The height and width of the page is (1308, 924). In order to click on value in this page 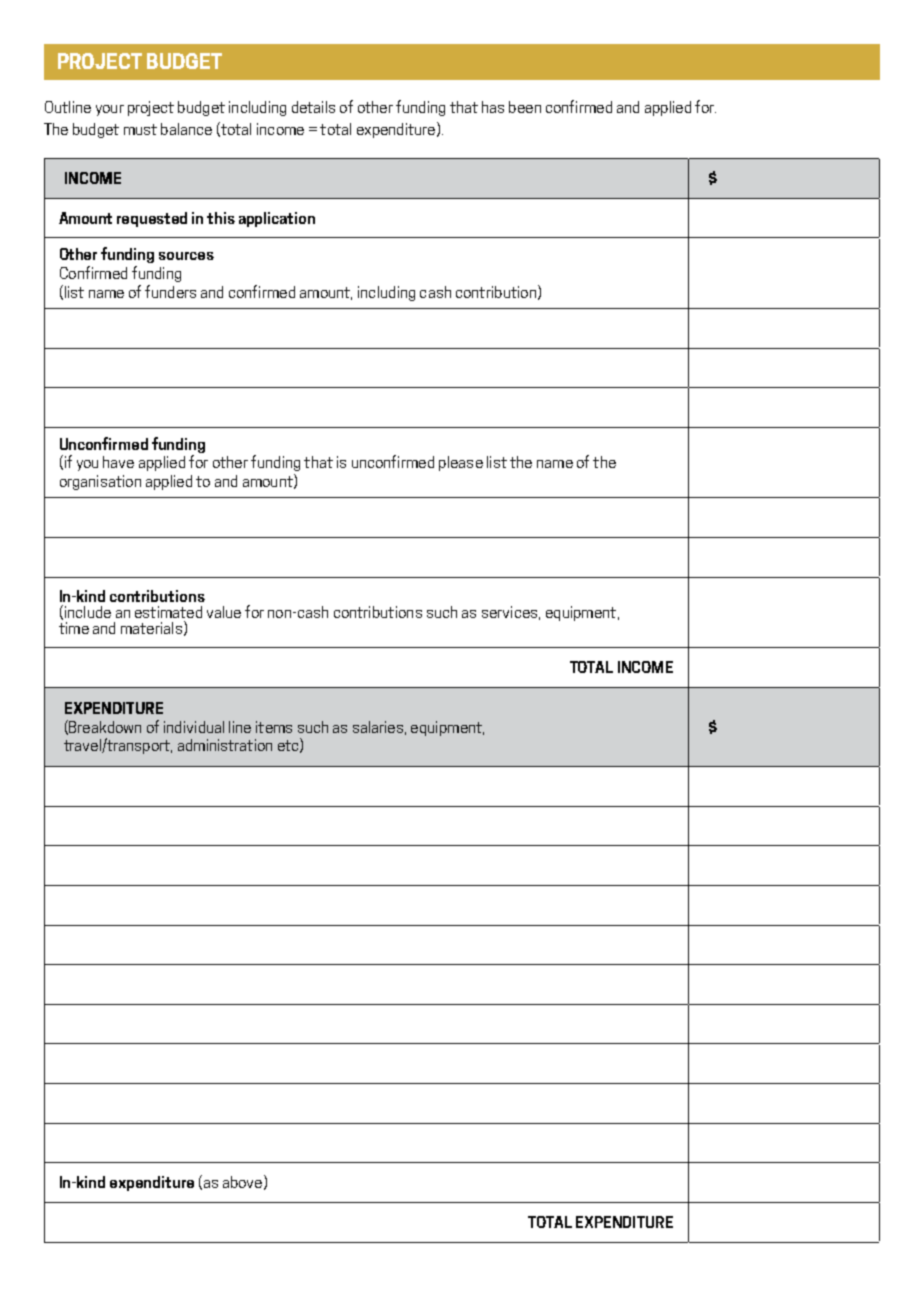, I will do `click(224, 612)`.
